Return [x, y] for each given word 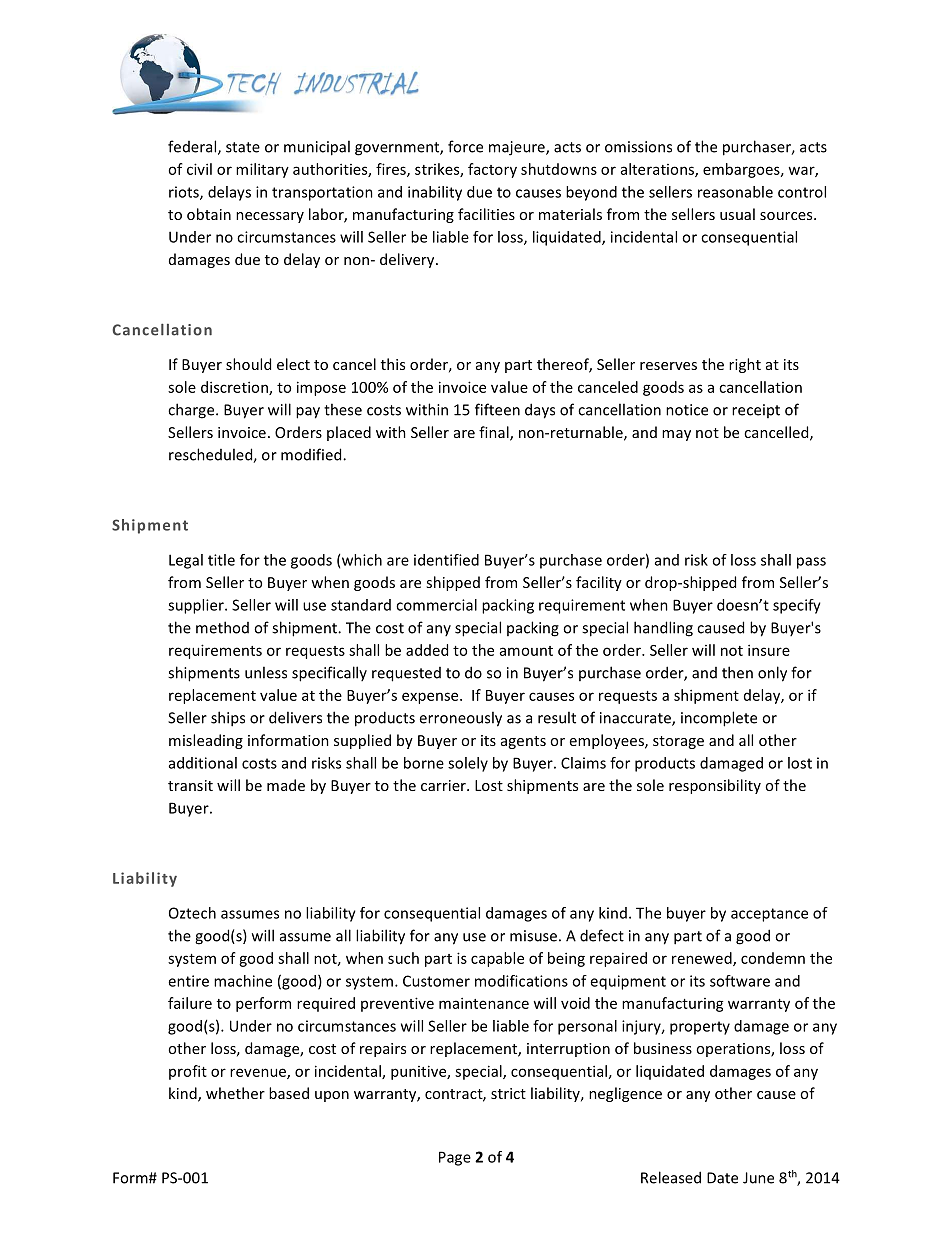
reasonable [735, 192]
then [737, 672]
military [262, 170]
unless [266, 672]
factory [492, 170]
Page [455, 1158]
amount [526, 651]
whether [235, 1093]
